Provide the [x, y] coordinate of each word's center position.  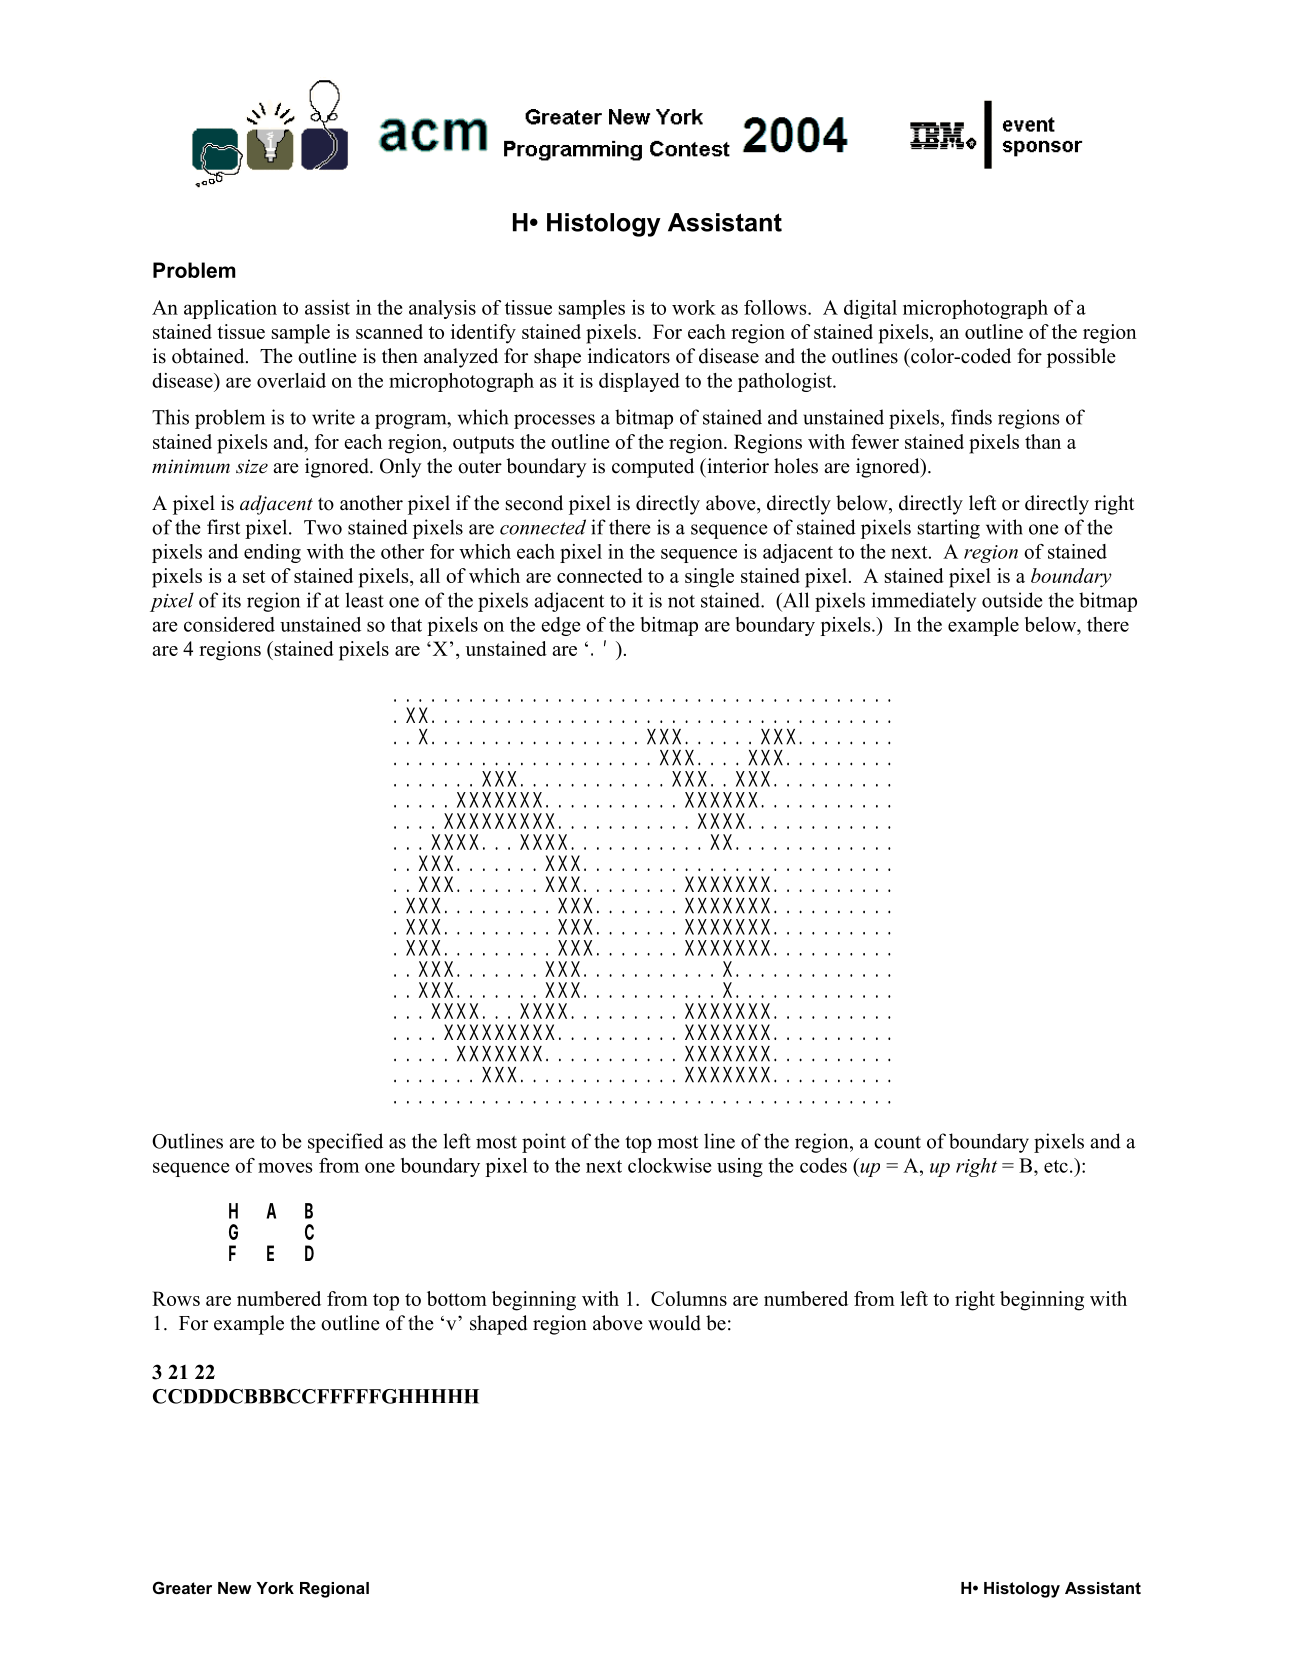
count [897, 1142]
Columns [689, 1298]
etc [1056, 1166]
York [275, 1588]
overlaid [291, 380]
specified [345, 1143]
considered [229, 624]
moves [285, 1167]
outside [1012, 600]
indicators [629, 356]
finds [971, 417]
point [544, 1143]
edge [560, 626]
